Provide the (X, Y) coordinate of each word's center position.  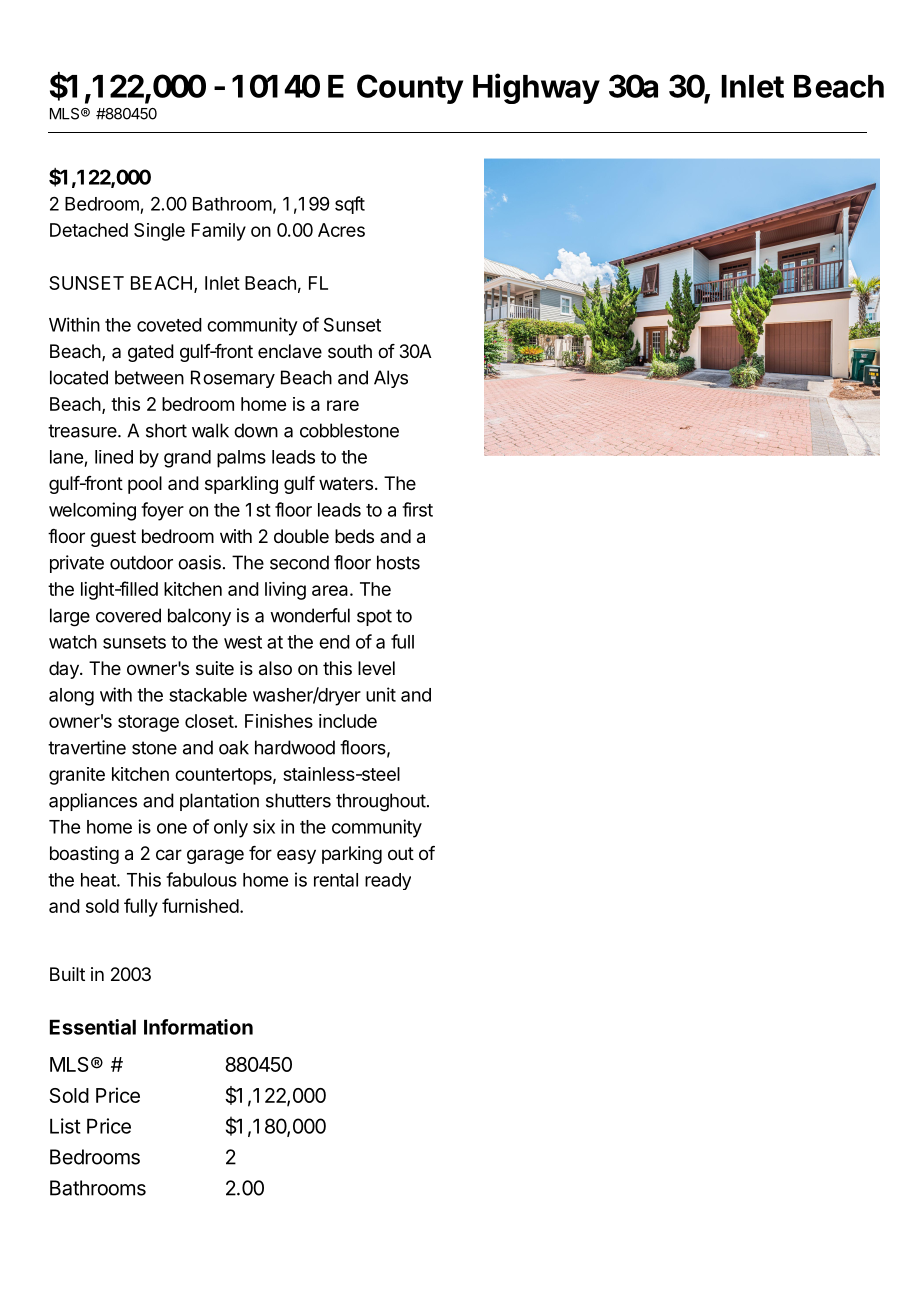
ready (388, 881)
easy (296, 856)
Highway (536, 88)
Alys (391, 379)
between (149, 377)
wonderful (310, 615)
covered (128, 615)
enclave (290, 351)
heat (99, 880)
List (65, 1126)
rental (336, 880)
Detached (89, 230)
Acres (341, 230)
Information (198, 1027)
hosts (398, 562)
